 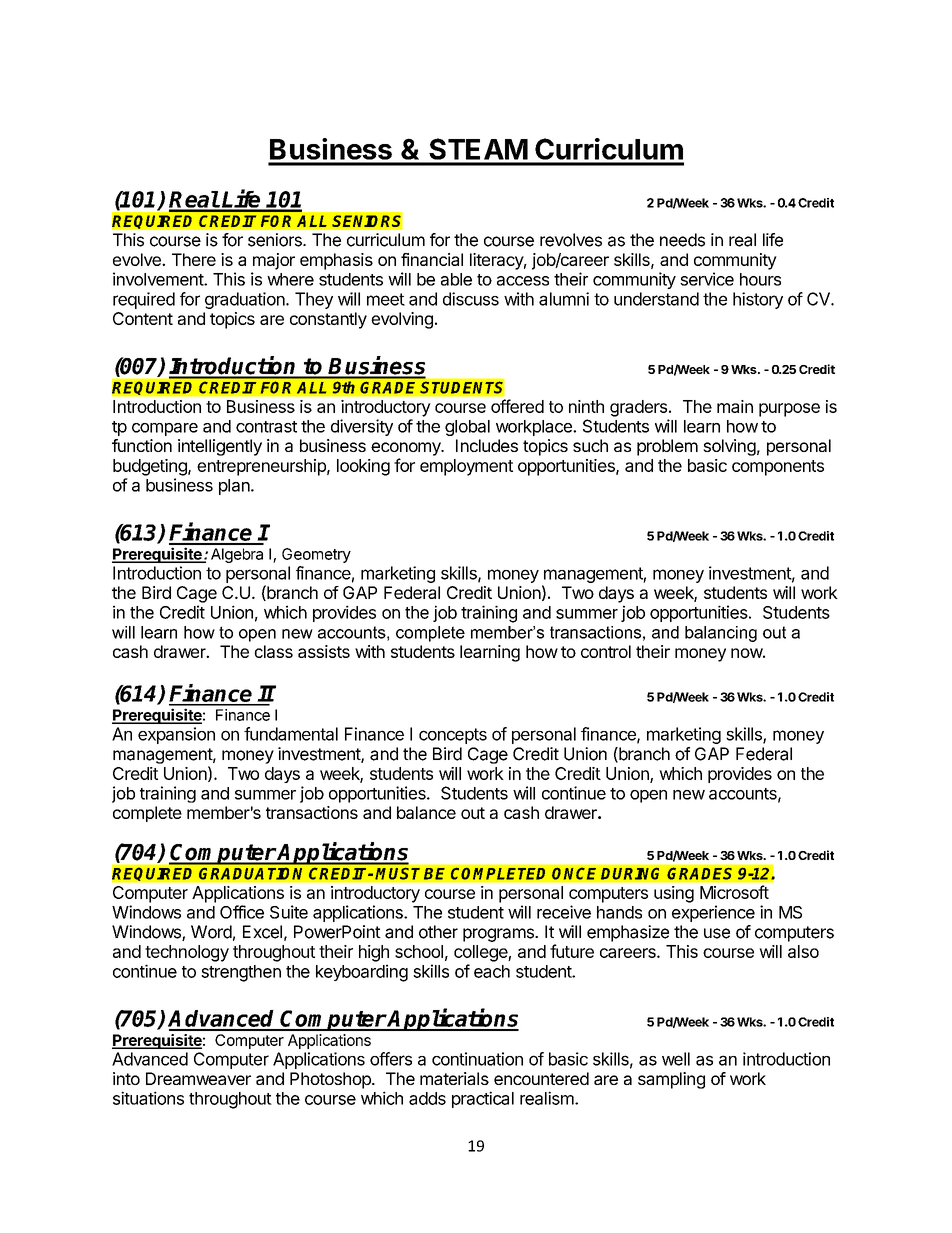 I want to click on Dreamweaver, so click(x=198, y=1078).
